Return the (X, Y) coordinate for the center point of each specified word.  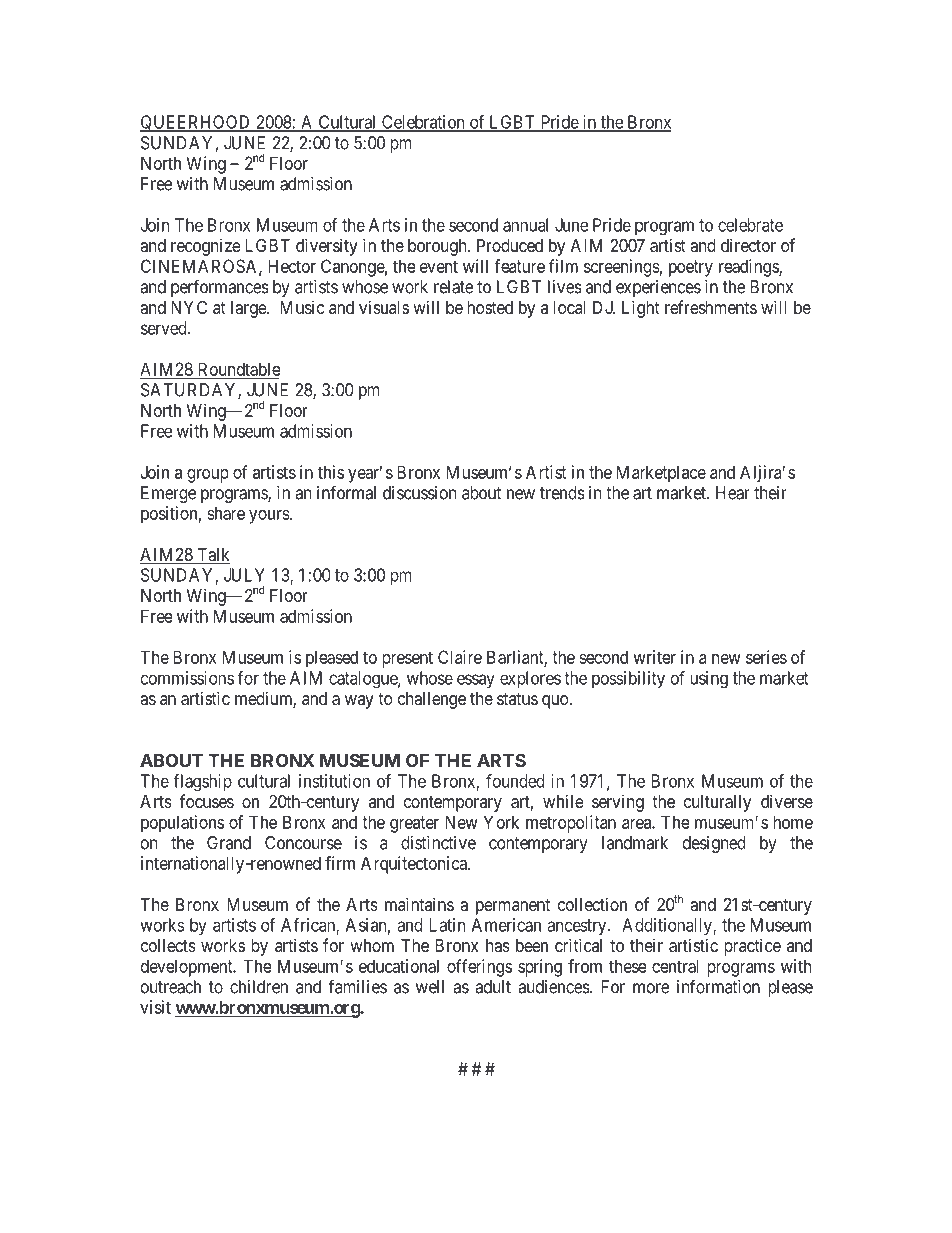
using (709, 680)
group (207, 476)
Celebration (423, 123)
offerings (479, 968)
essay (476, 681)
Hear (733, 493)
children (259, 987)
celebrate (750, 225)
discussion (419, 493)
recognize (205, 247)
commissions (187, 678)
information (718, 986)
